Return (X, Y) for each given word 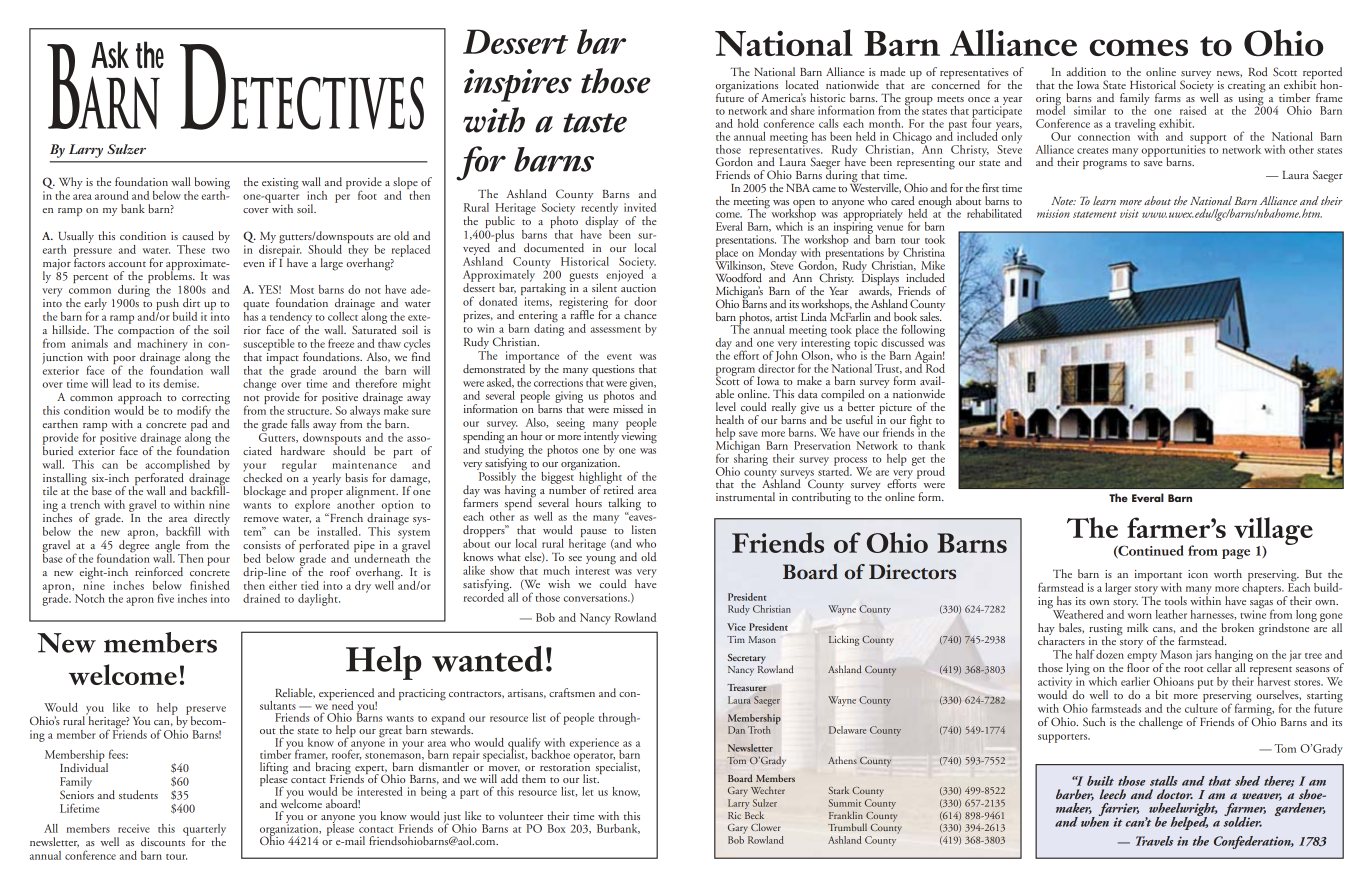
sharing (750, 459)
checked (262, 476)
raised (1193, 110)
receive (134, 828)
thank (931, 445)
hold (748, 123)
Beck (754, 815)
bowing (212, 184)
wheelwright (1182, 811)
